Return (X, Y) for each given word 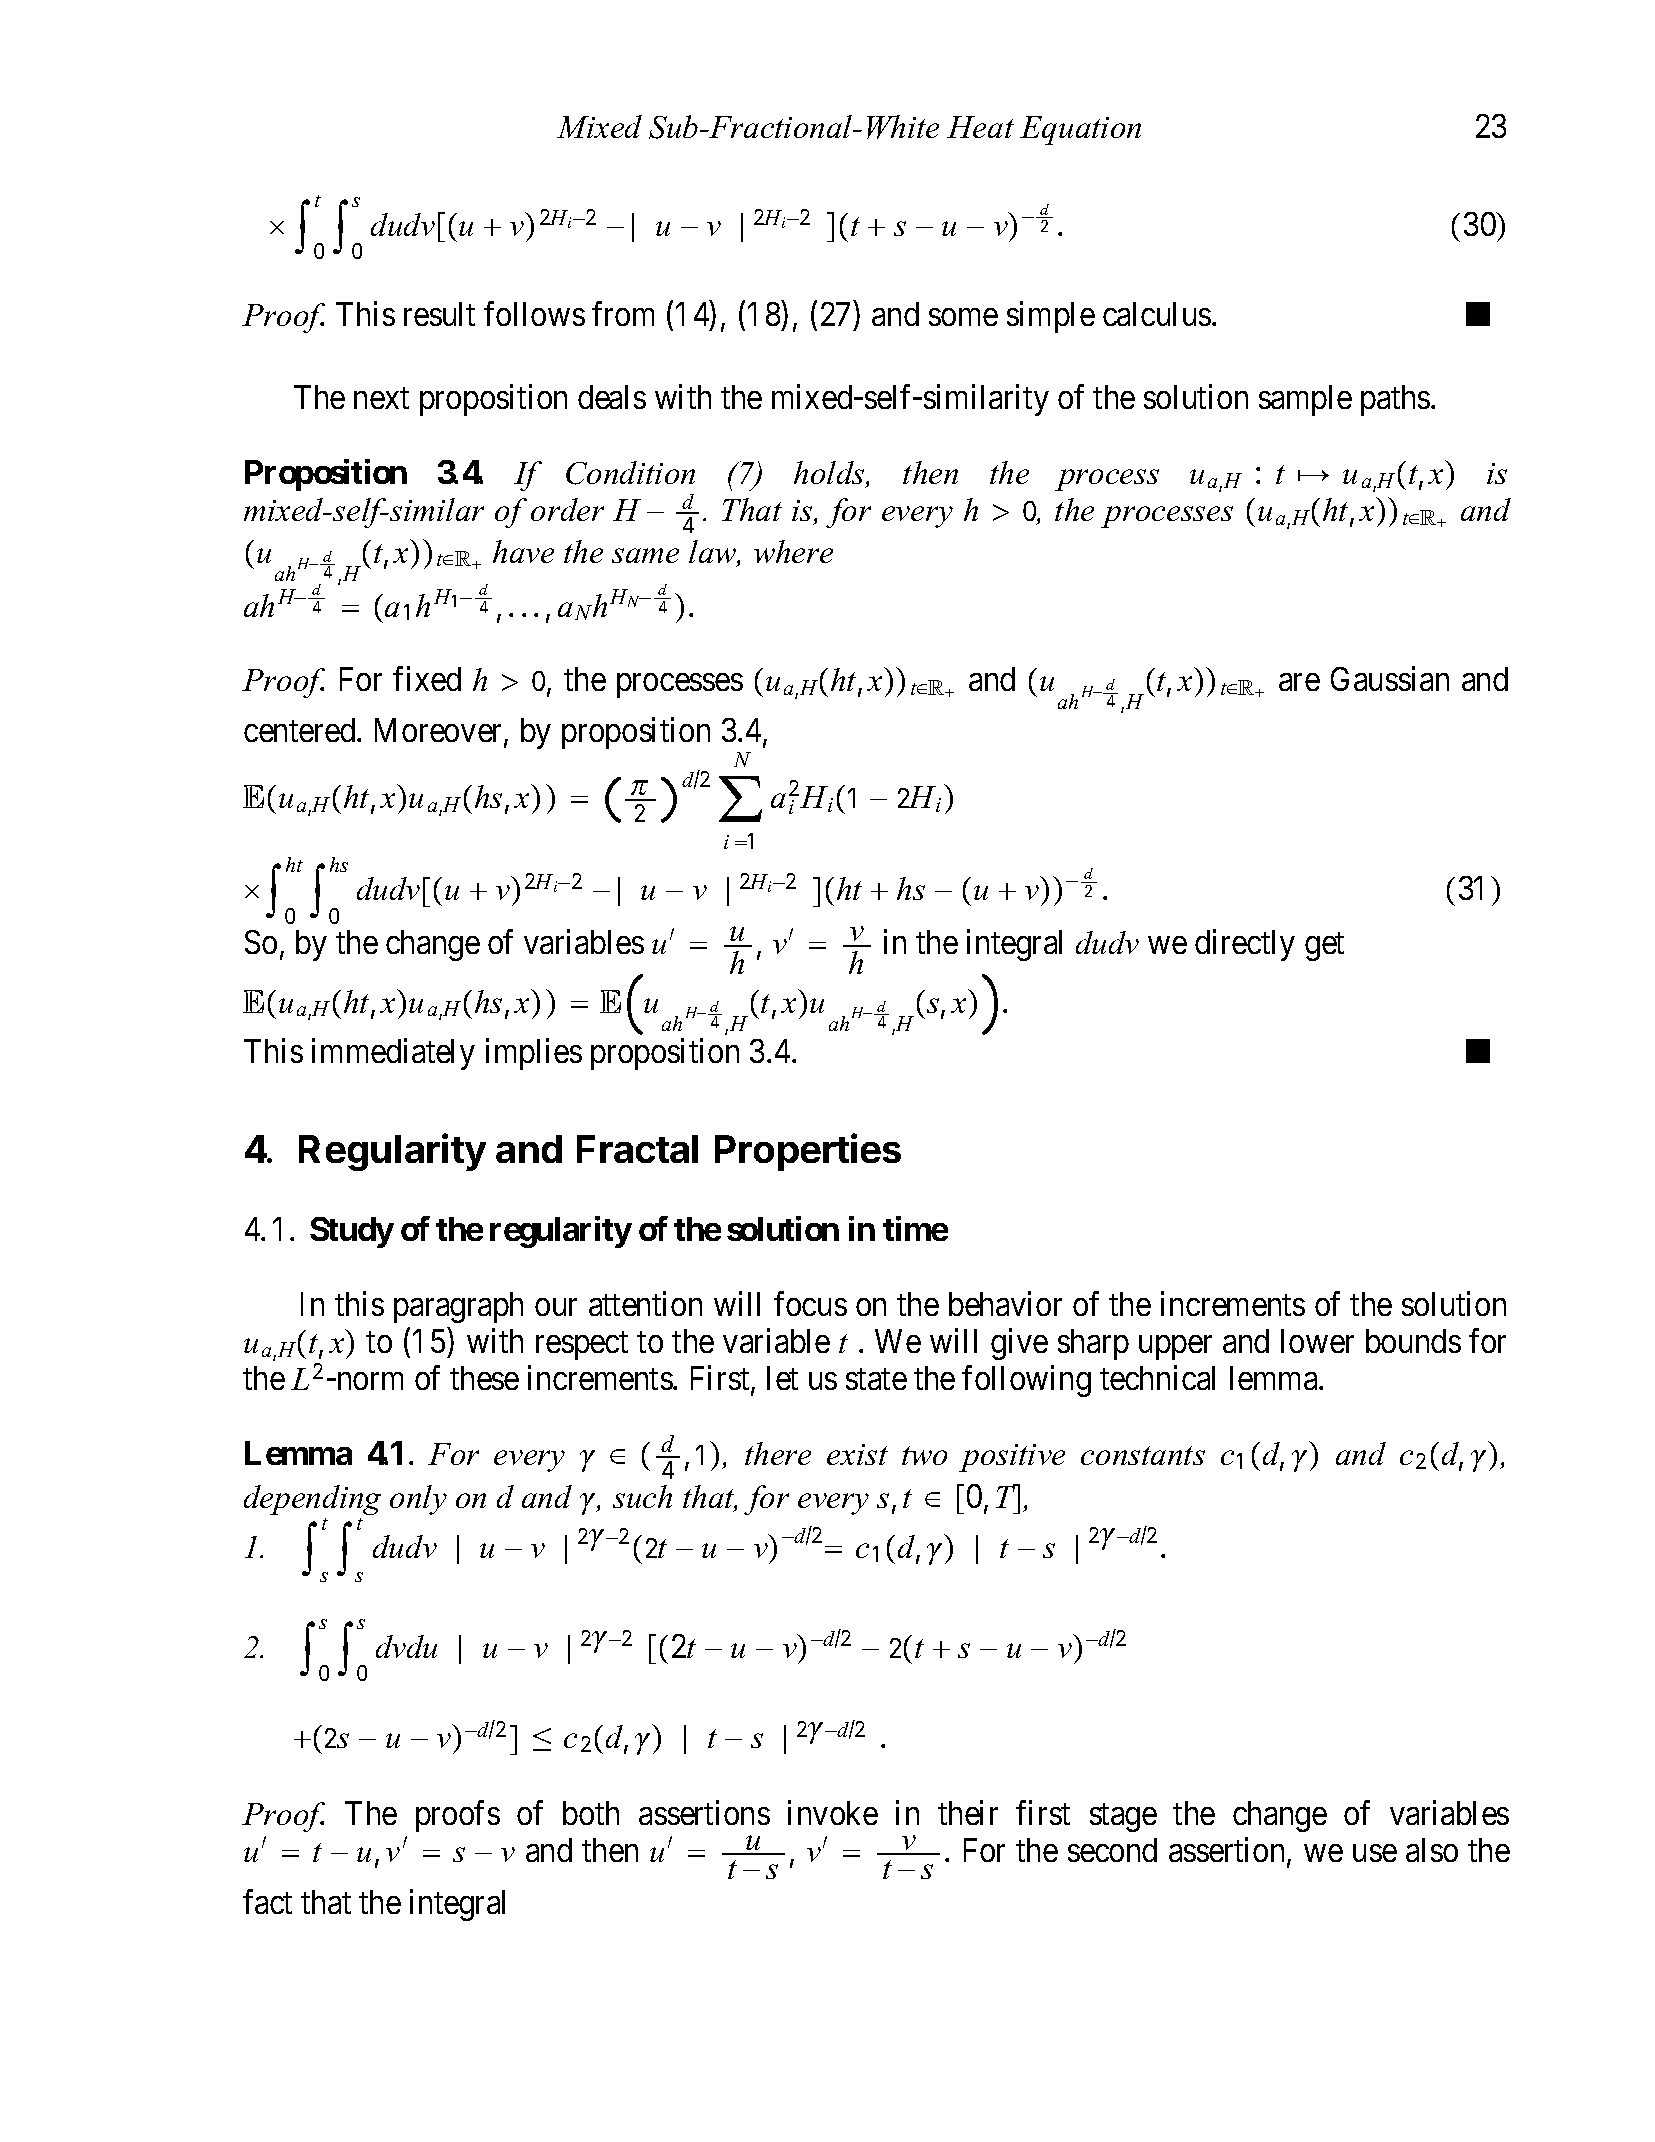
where (793, 551)
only (418, 1500)
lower (1317, 1341)
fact (267, 1902)
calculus (1157, 314)
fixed (427, 678)
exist (857, 1454)
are (1299, 682)
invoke (833, 1812)
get (1324, 947)
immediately (393, 1054)
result (439, 314)
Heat (980, 127)
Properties (808, 1152)
